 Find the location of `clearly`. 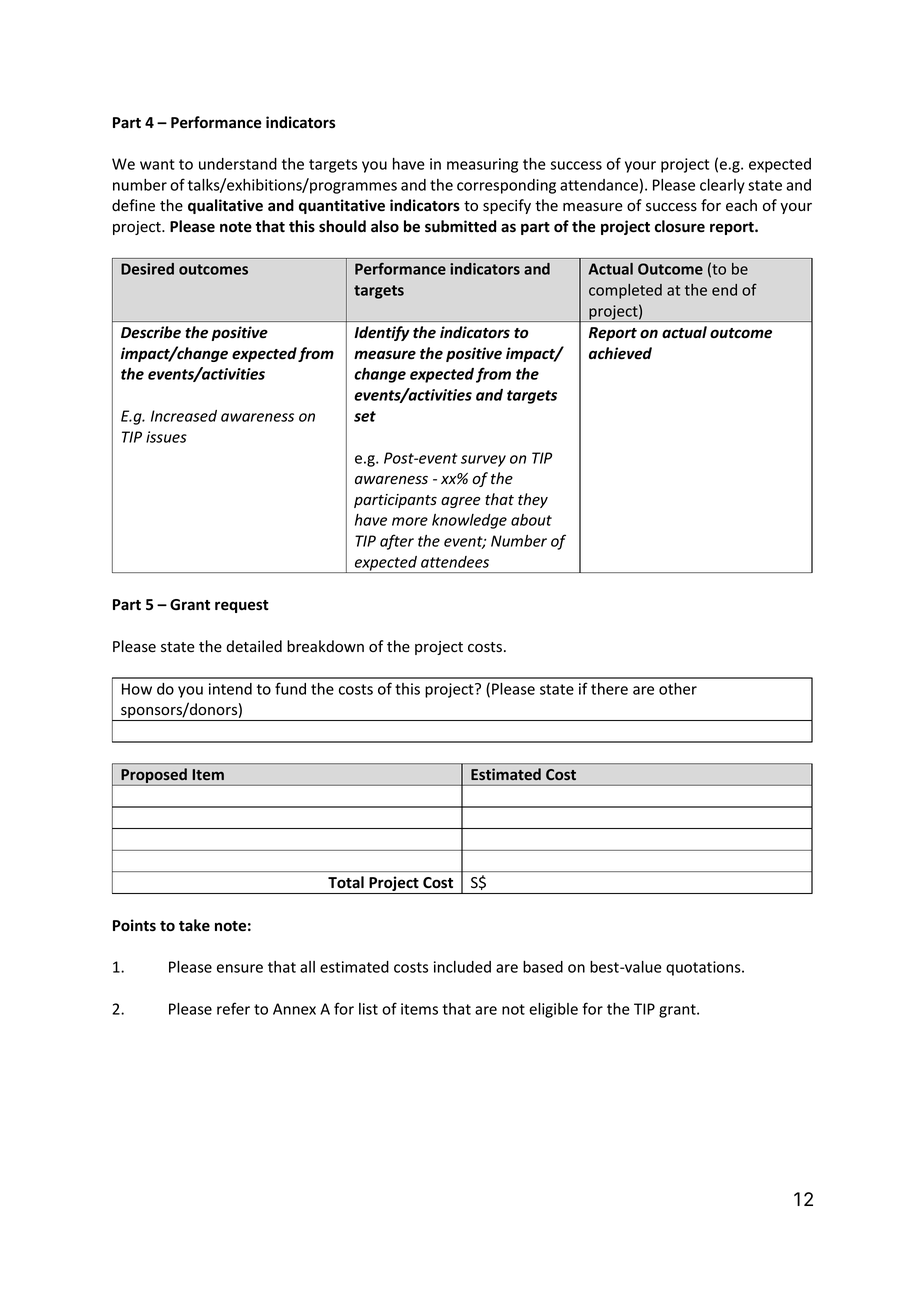

clearly is located at coordinates (722, 186).
